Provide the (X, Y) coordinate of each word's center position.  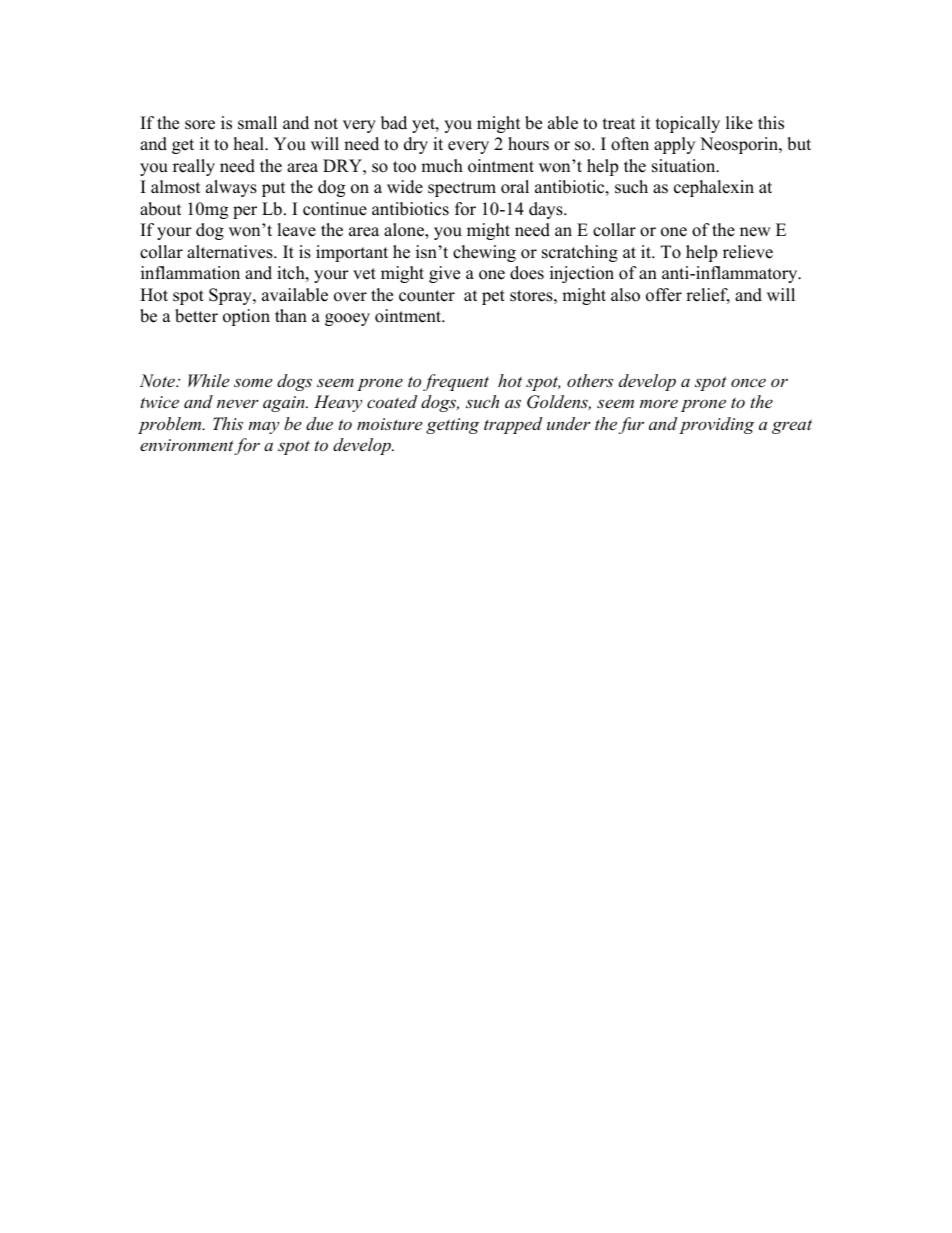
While (208, 380)
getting (452, 426)
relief (708, 296)
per (245, 212)
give (444, 274)
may (263, 427)
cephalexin (714, 188)
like (739, 123)
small (257, 123)
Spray (231, 296)
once (748, 382)
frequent (456, 382)
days (547, 210)
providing (716, 425)
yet (424, 125)
